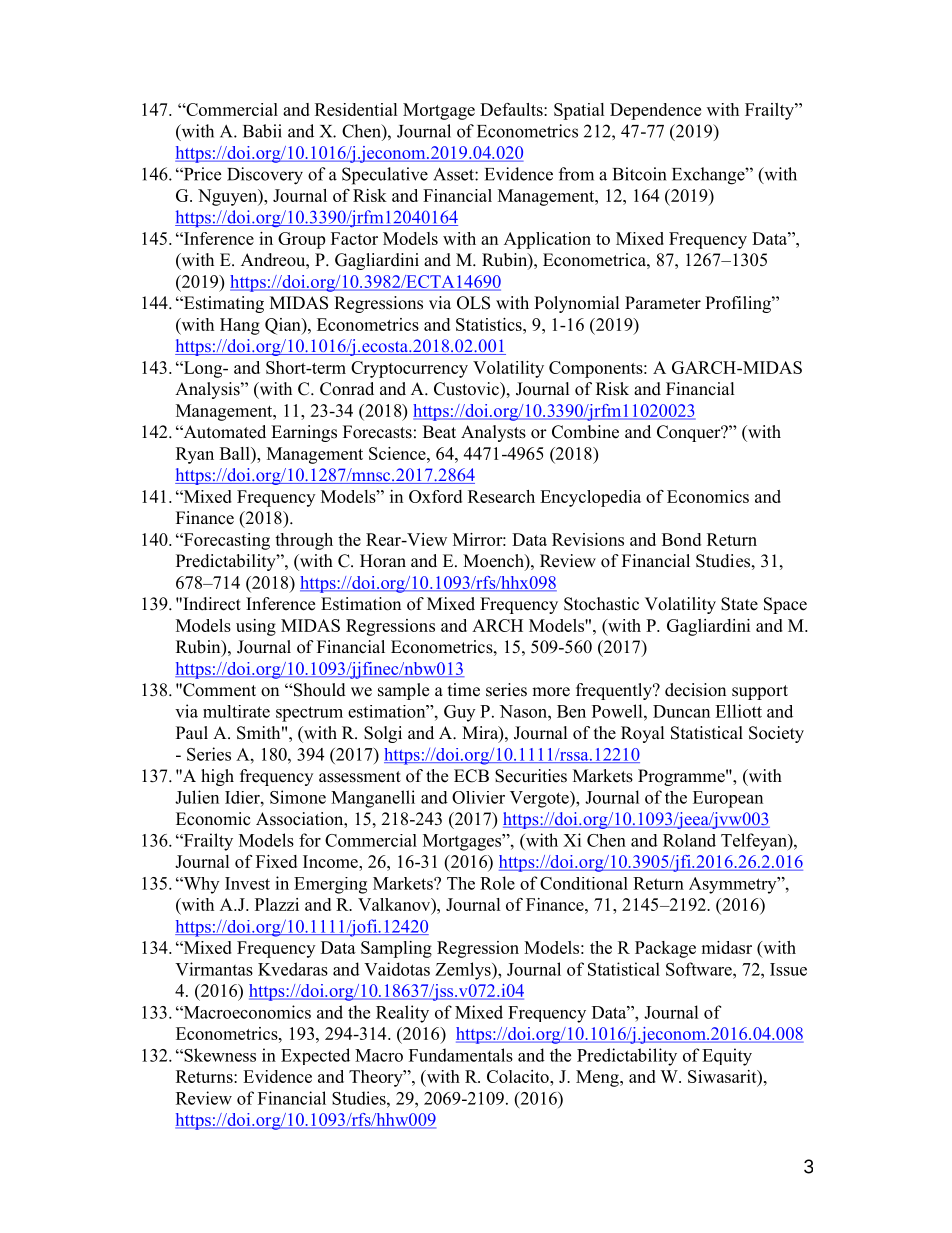 The image size is (952, 1233). I want to click on Qian, so click(284, 326).
